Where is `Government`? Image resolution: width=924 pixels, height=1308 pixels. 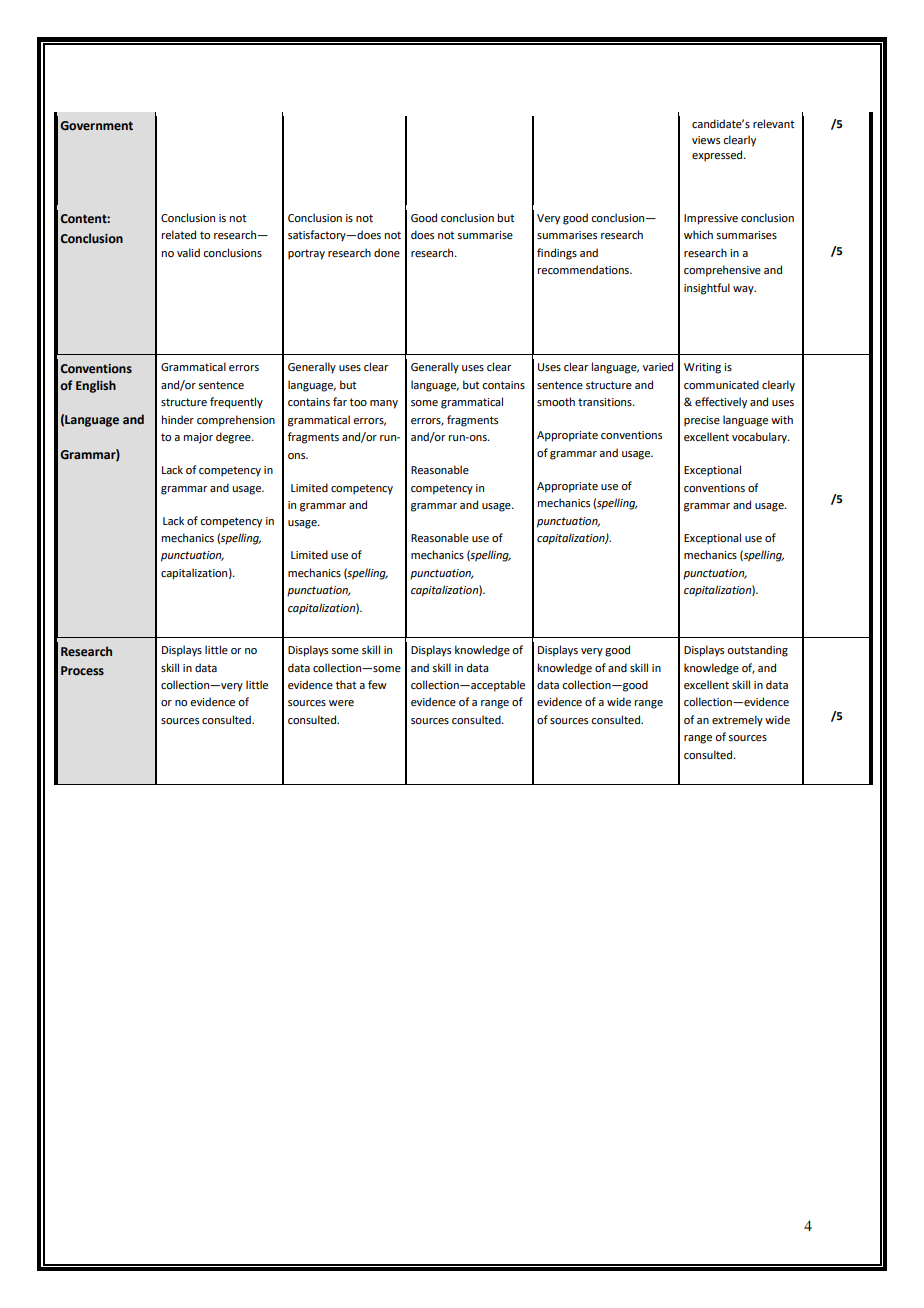 Government is located at coordinates (96, 126).
